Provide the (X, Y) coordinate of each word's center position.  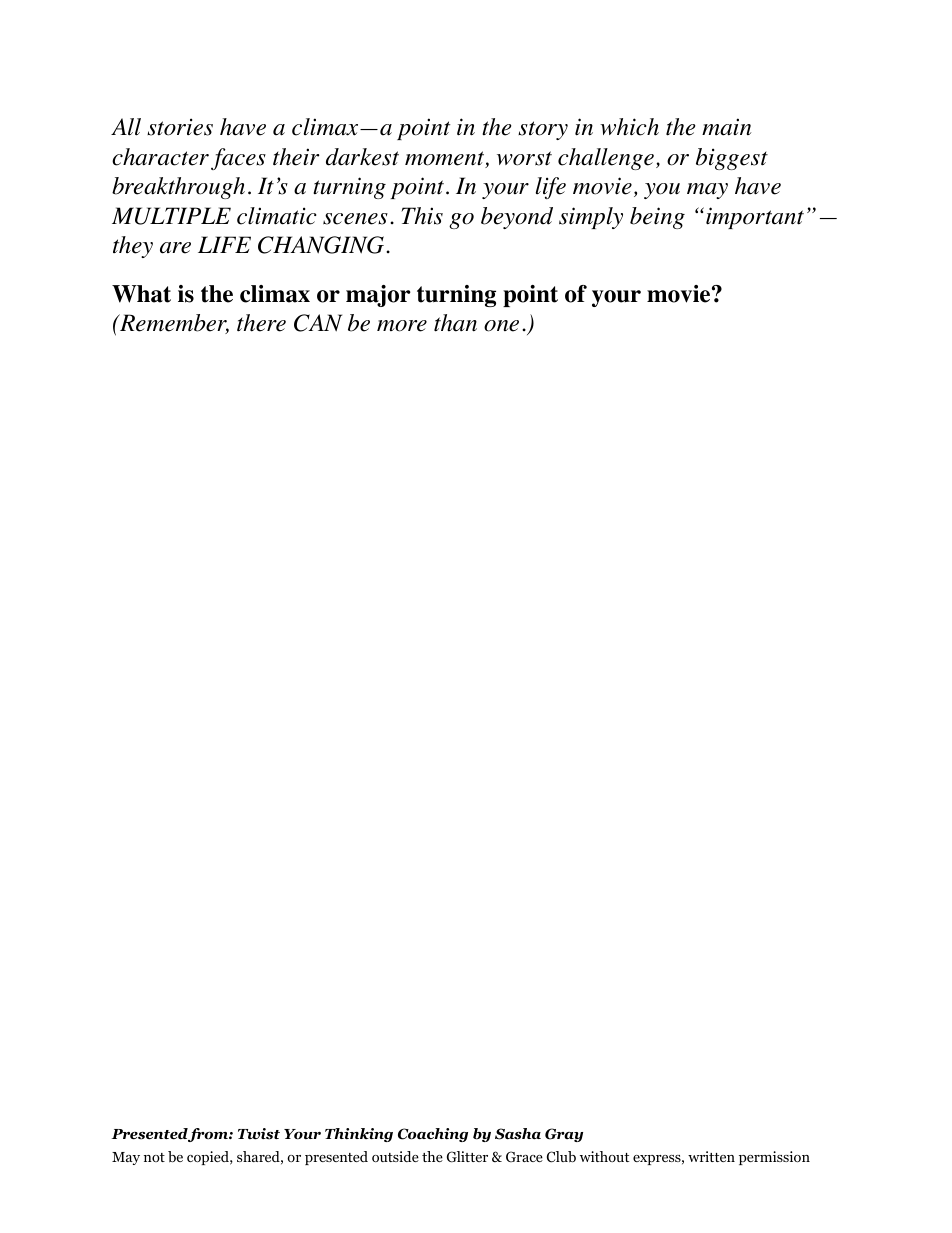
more (402, 326)
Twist (259, 1134)
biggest (732, 159)
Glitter (467, 1157)
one (501, 326)
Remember (173, 324)
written (711, 1156)
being (657, 218)
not (154, 1157)
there (261, 323)
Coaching (433, 1135)
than (455, 323)
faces (238, 159)
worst (524, 158)
